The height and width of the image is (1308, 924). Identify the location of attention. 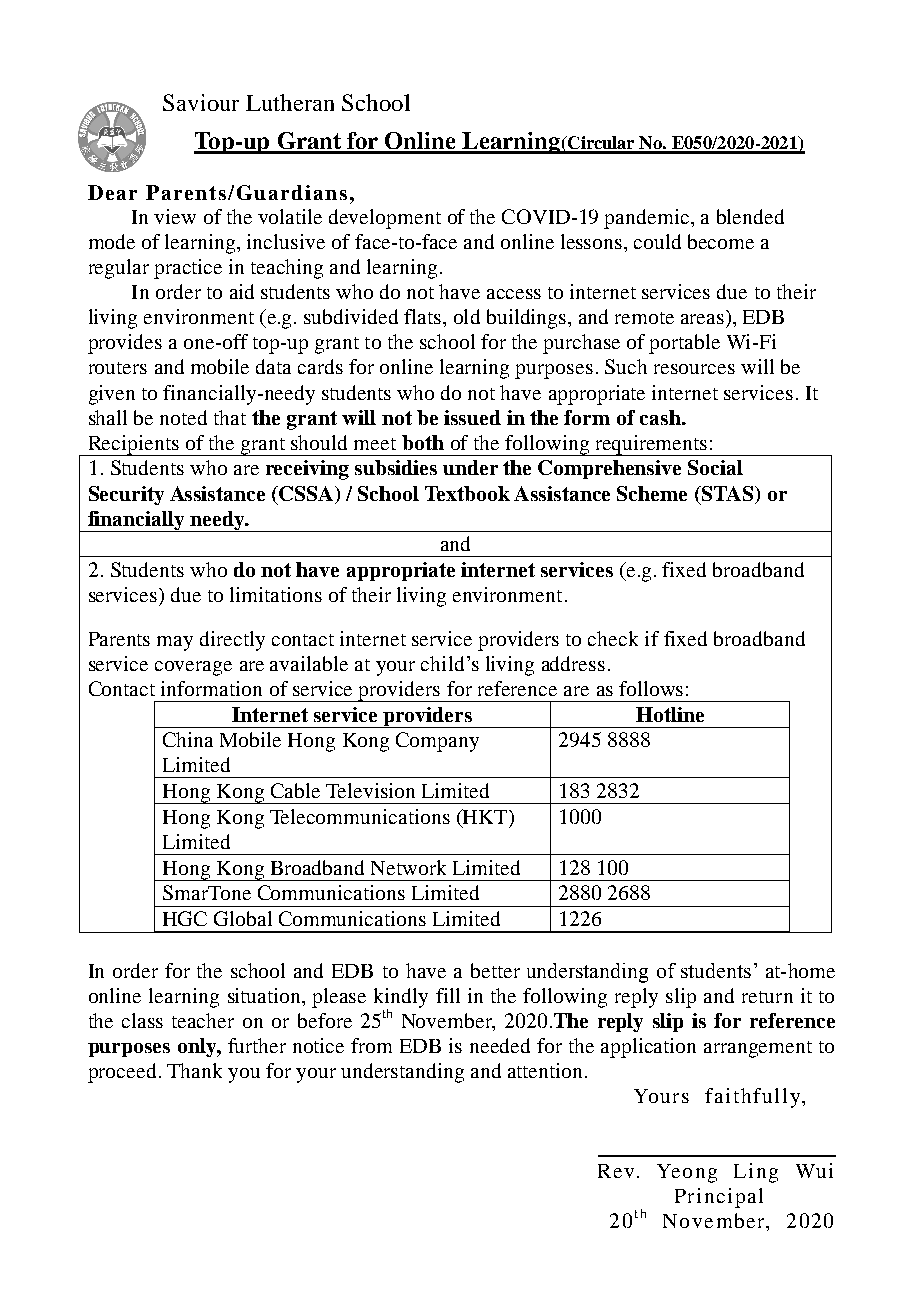
(545, 1070).
